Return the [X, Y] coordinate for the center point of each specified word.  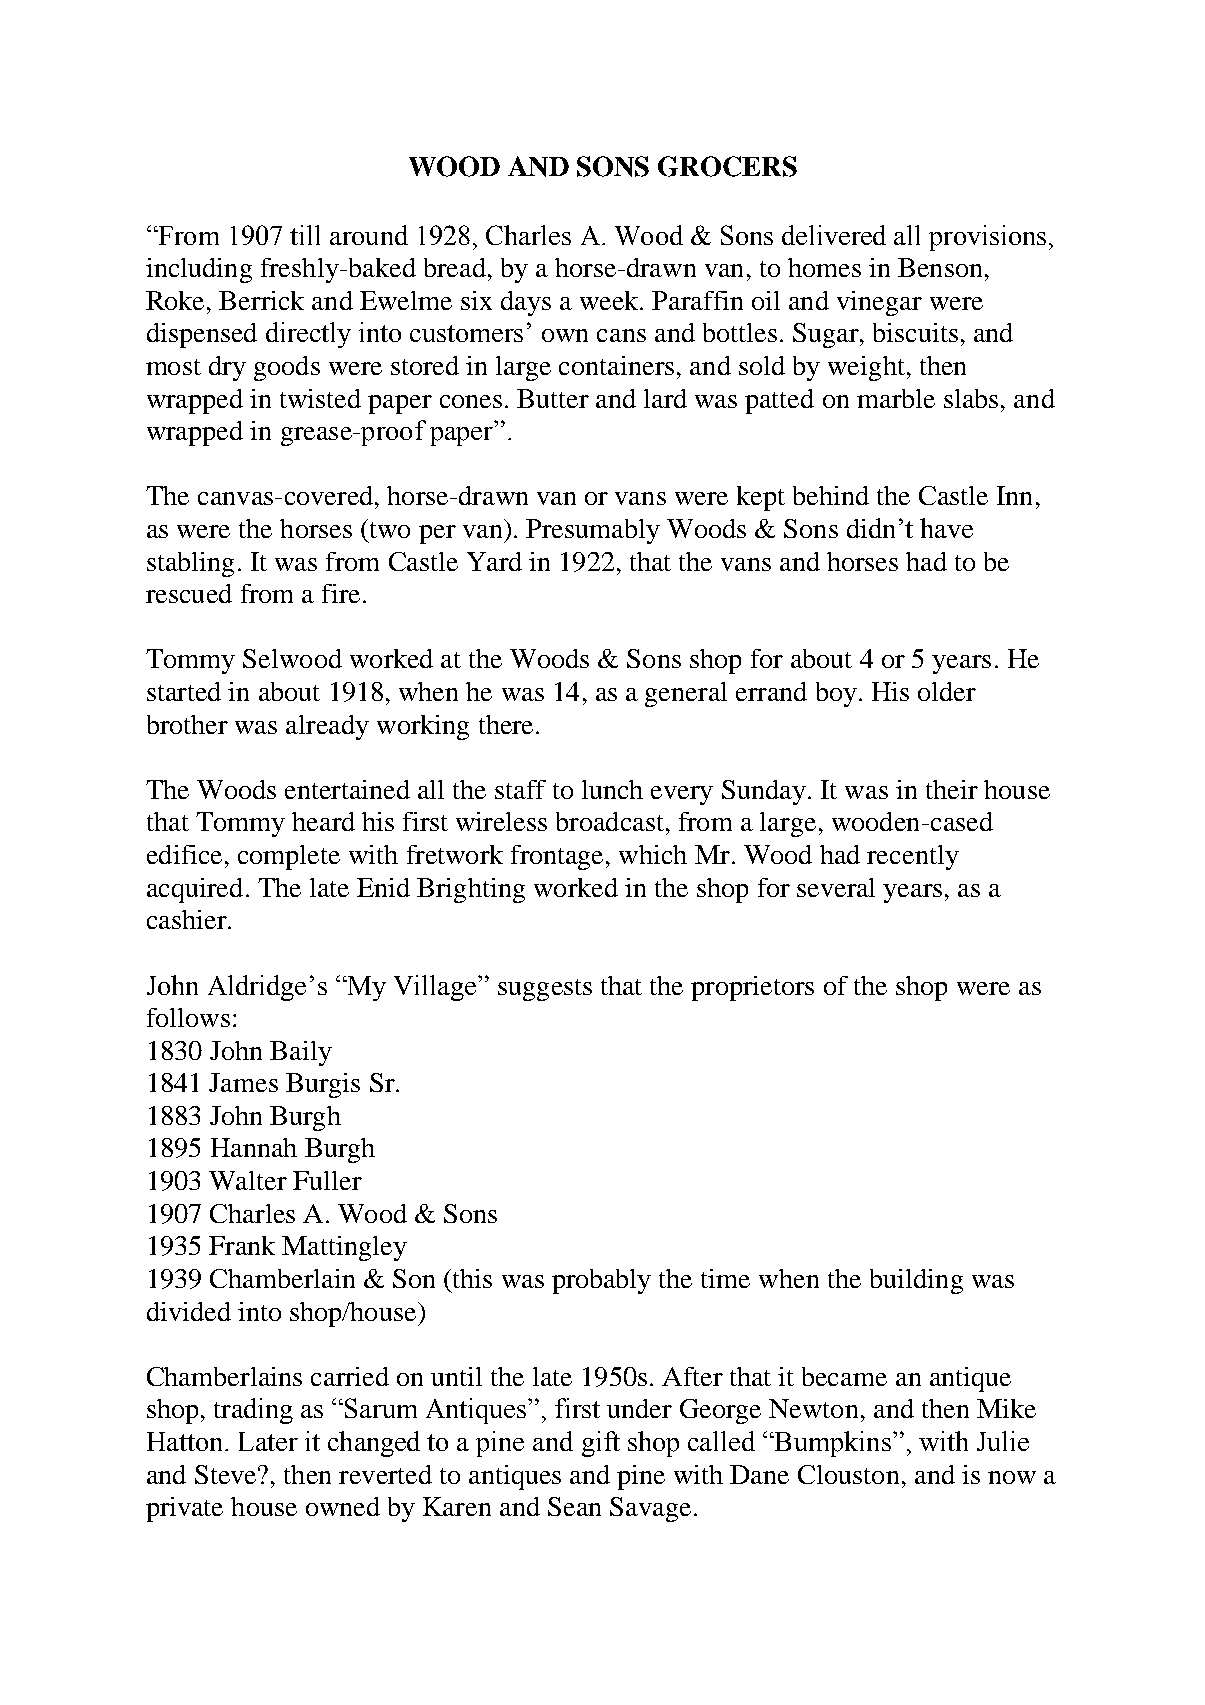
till [305, 235]
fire [341, 593]
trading [253, 1411]
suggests [545, 990]
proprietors [752, 988]
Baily [301, 1053]
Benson [940, 267]
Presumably [593, 531]
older [947, 691]
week [610, 300]
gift [601, 1444]
